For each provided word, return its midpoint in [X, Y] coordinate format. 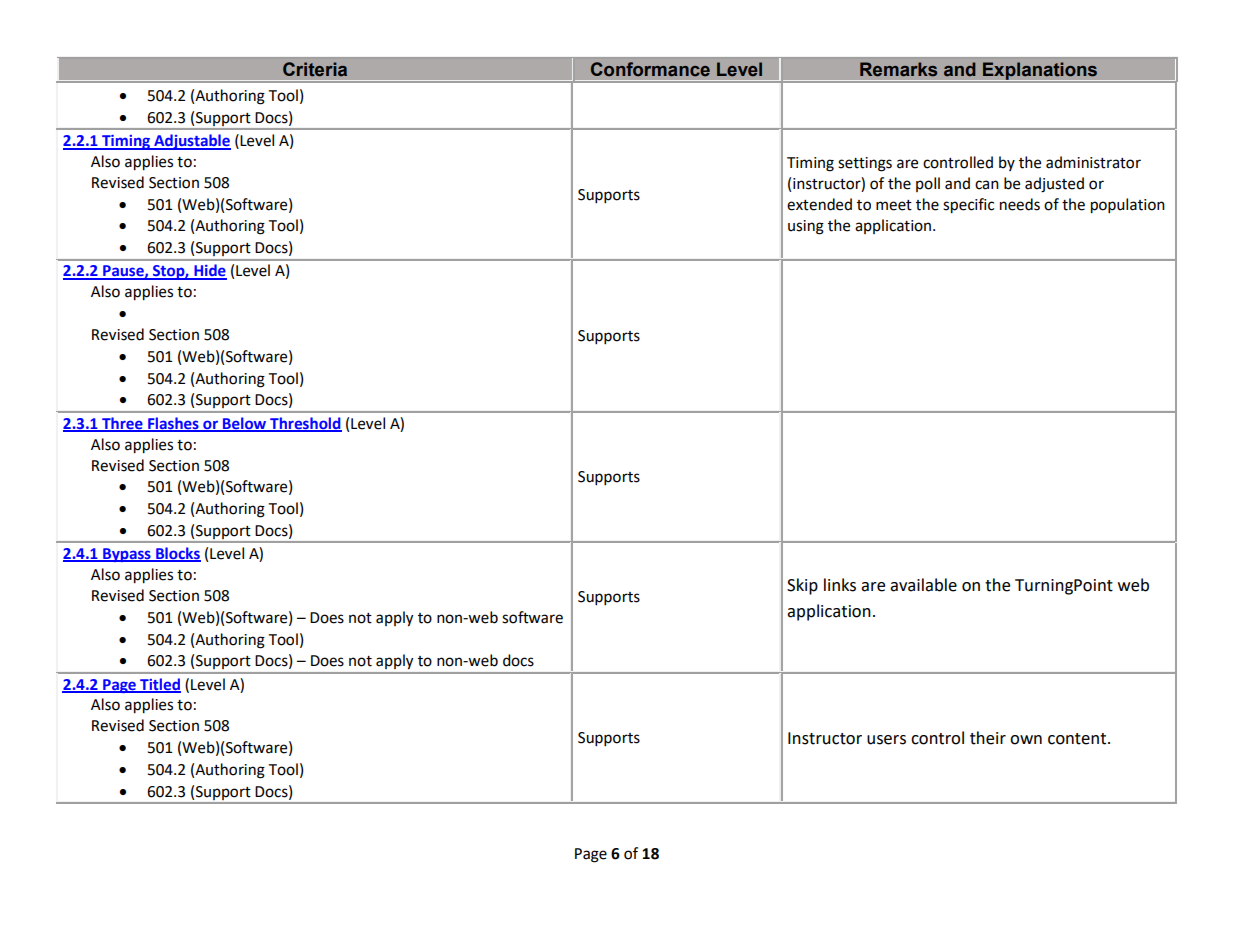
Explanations [1040, 71]
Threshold [305, 424]
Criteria [315, 69]
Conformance [650, 69]
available [923, 585]
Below [244, 424]
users [886, 740]
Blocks [177, 554]
